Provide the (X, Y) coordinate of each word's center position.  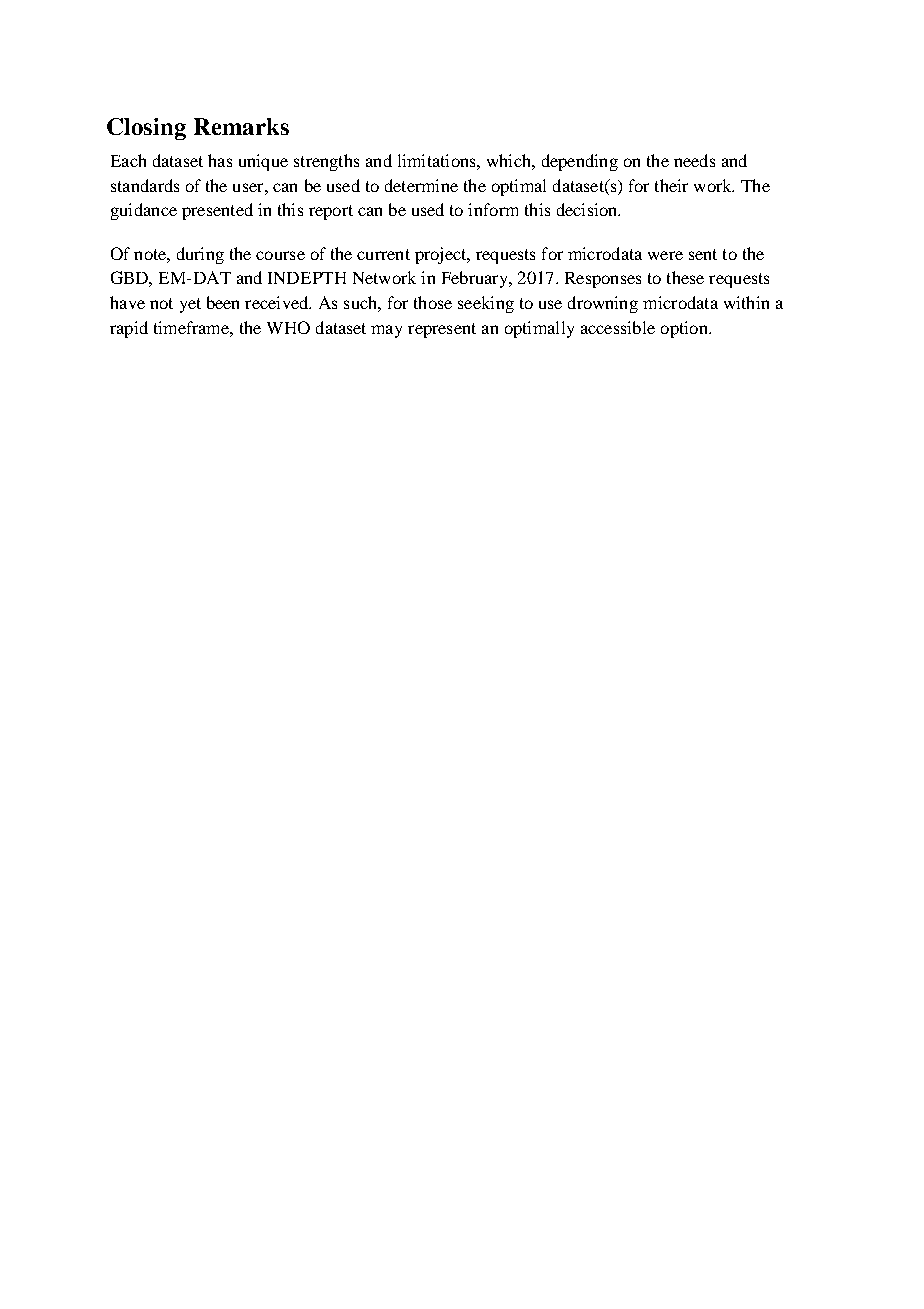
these (685, 277)
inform (493, 209)
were (665, 255)
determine (421, 185)
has (220, 160)
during (200, 255)
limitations (438, 160)
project (442, 255)
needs (694, 160)
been (223, 302)
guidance (144, 211)
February (476, 279)
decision (588, 209)
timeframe (192, 327)
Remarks (241, 126)
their (671, 185)
